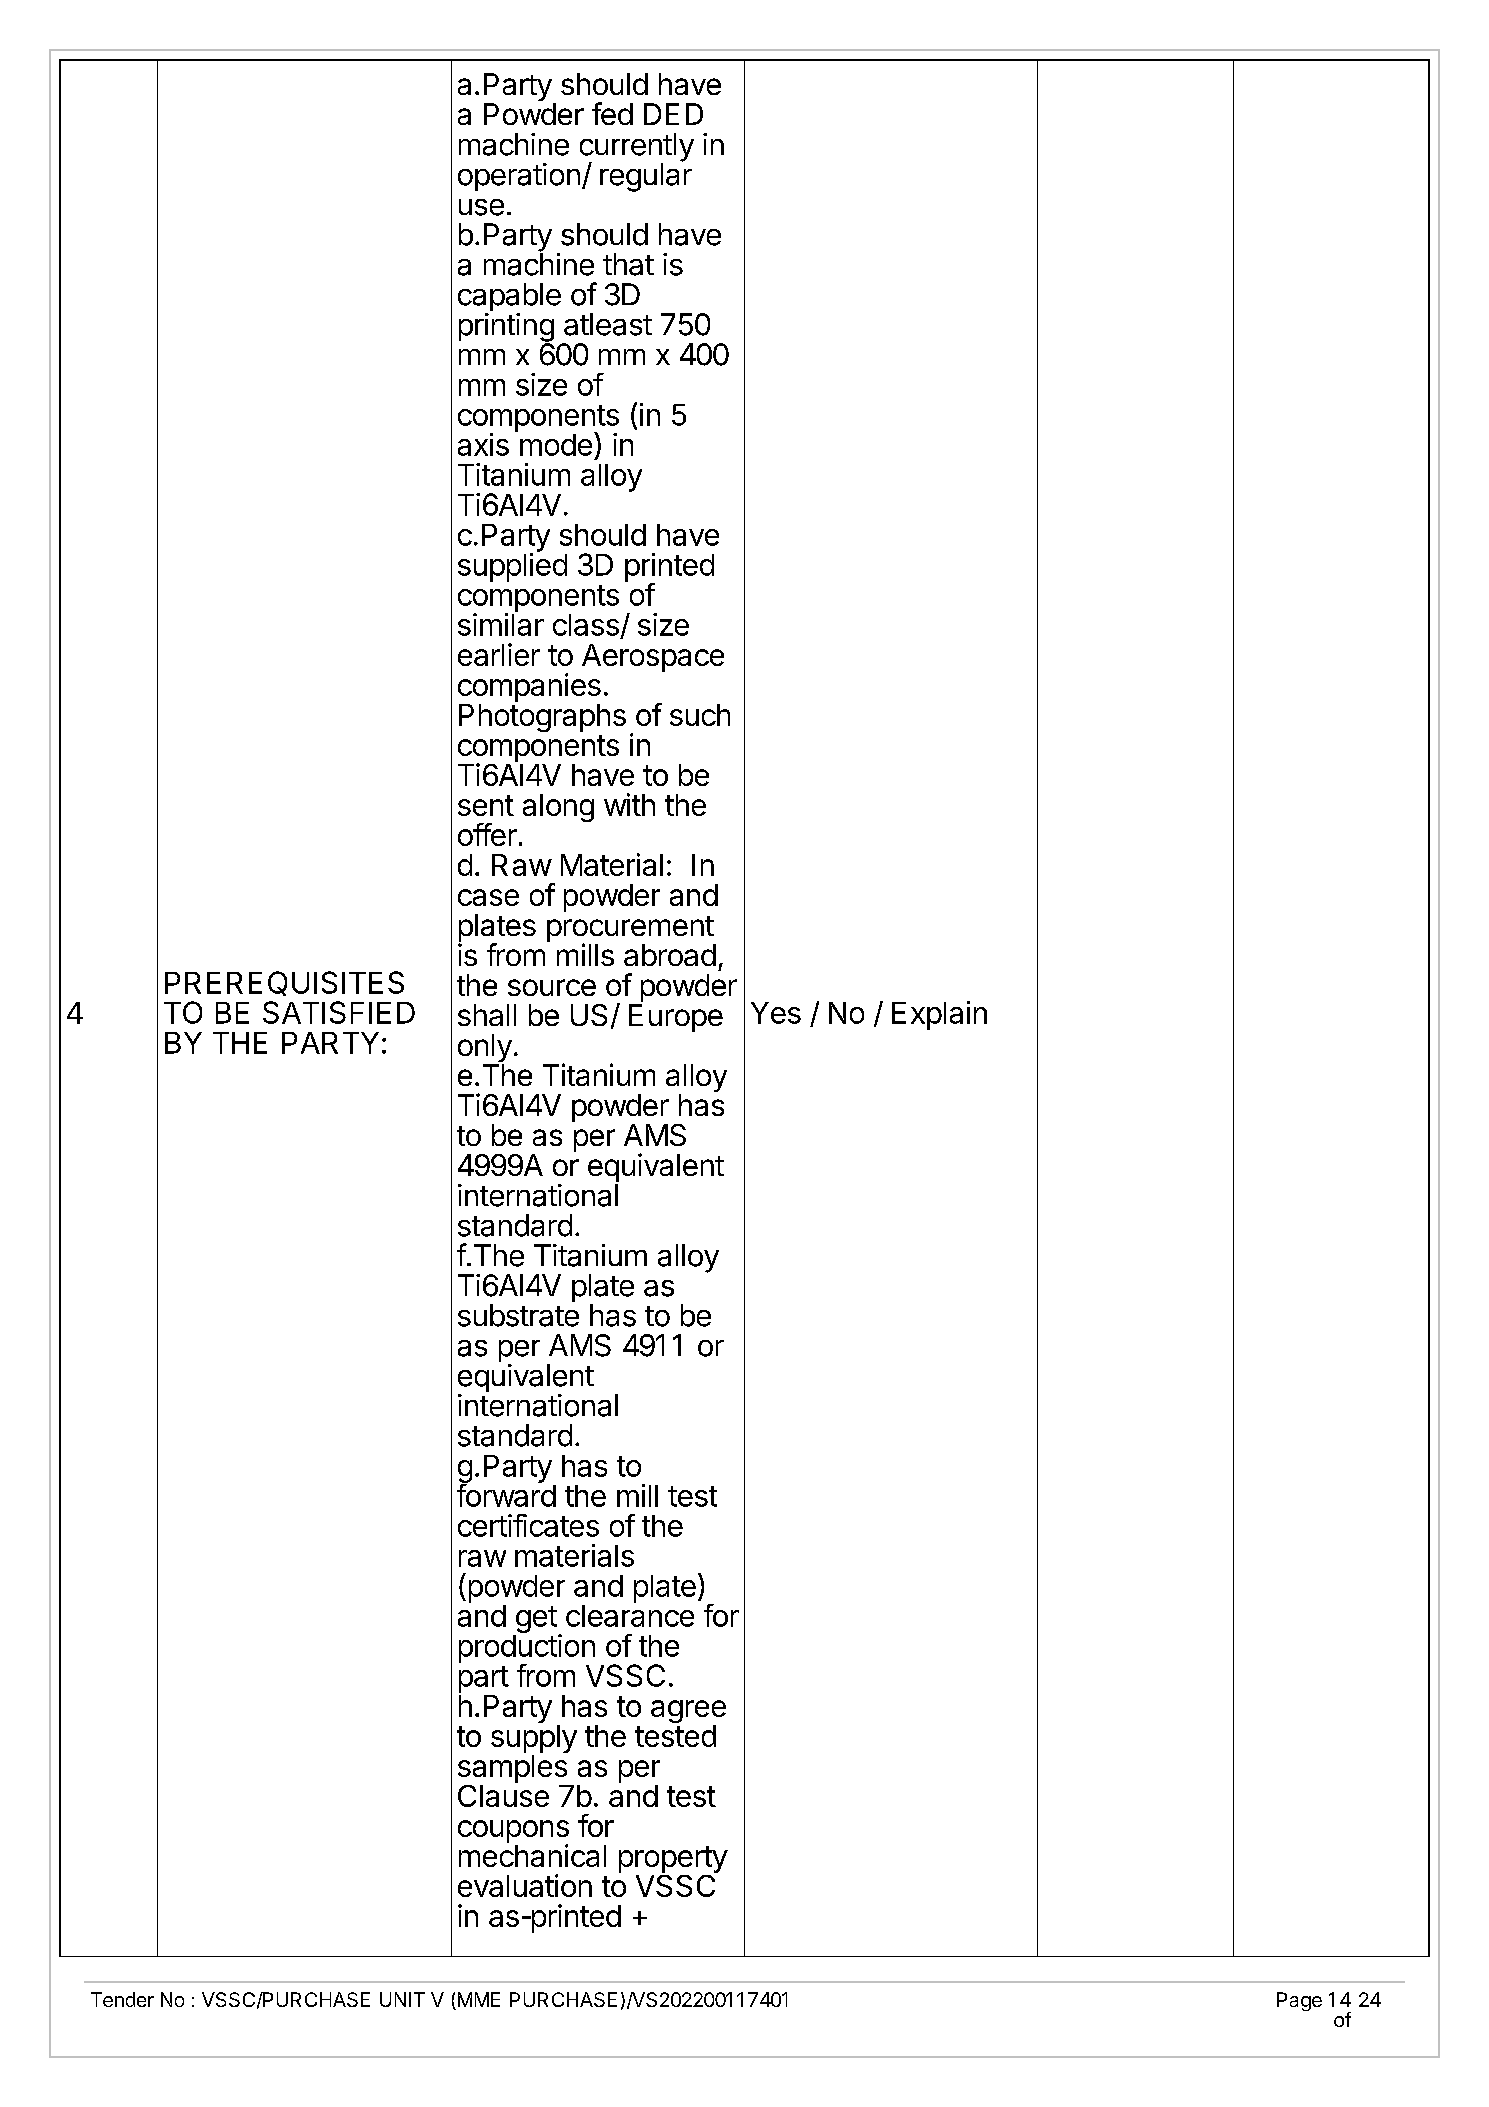  What do you see at coordinates (519, 177) in the screenshot?
I see `operation` at bounding box center [519, 177].
